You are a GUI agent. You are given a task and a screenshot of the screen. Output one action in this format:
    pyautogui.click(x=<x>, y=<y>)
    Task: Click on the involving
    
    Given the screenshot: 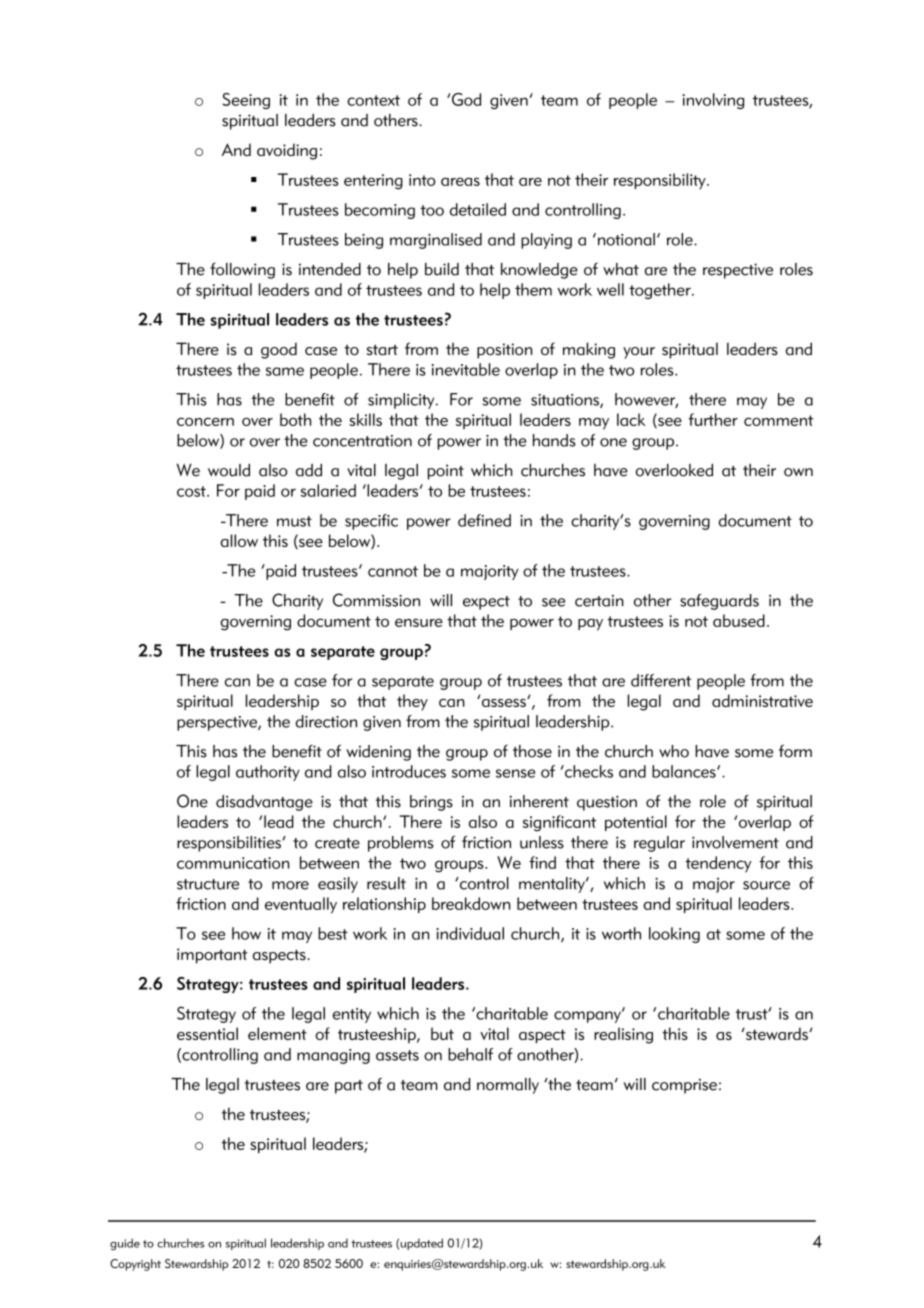 What is the action you would take?
    pyautogui.click(x=713, y=101)
